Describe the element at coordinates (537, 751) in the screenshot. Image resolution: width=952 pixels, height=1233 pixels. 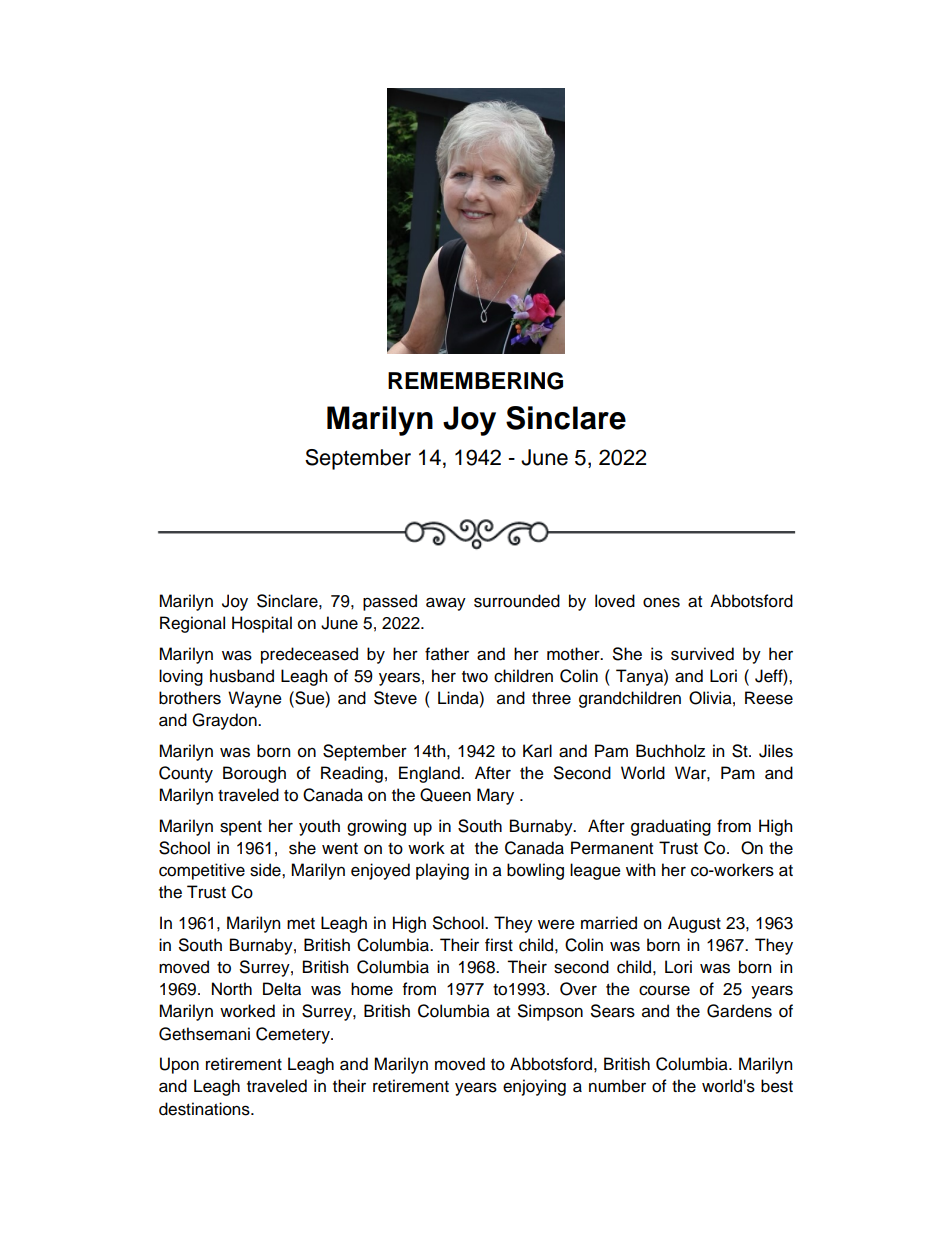
I see `Karl` at that location.
